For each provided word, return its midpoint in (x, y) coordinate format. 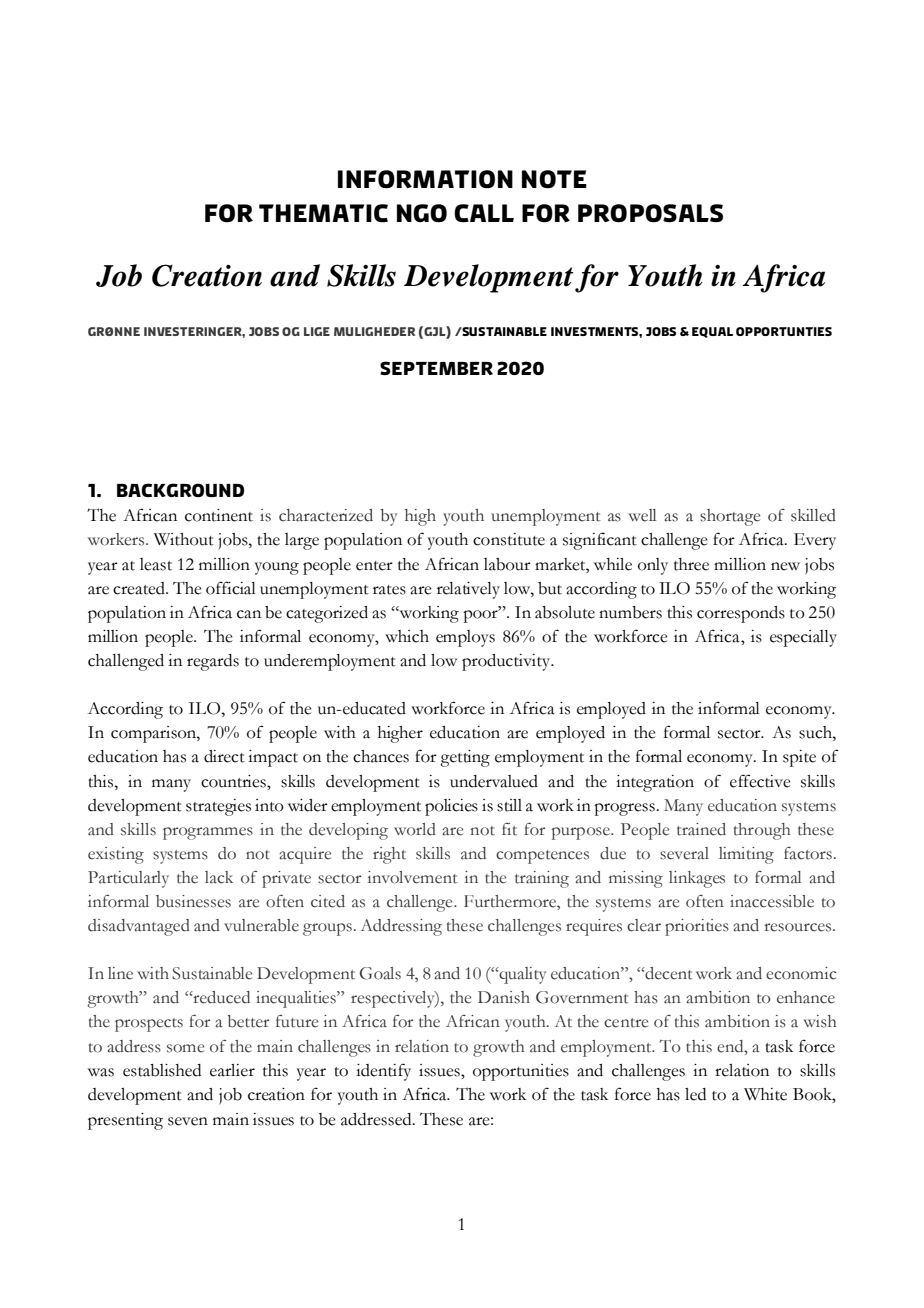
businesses (193, 901)
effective (760, 781)
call (484, 213)
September (436, 368)
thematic (323, 213)
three (691, 564)
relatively (468, 590)
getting (465, 758)
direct (224, 756)
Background (180, 490)
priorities (697, 927)
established (162, 1070)
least (156, 564)
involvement (412, 877)
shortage (730, 517)
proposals (650, 213)
